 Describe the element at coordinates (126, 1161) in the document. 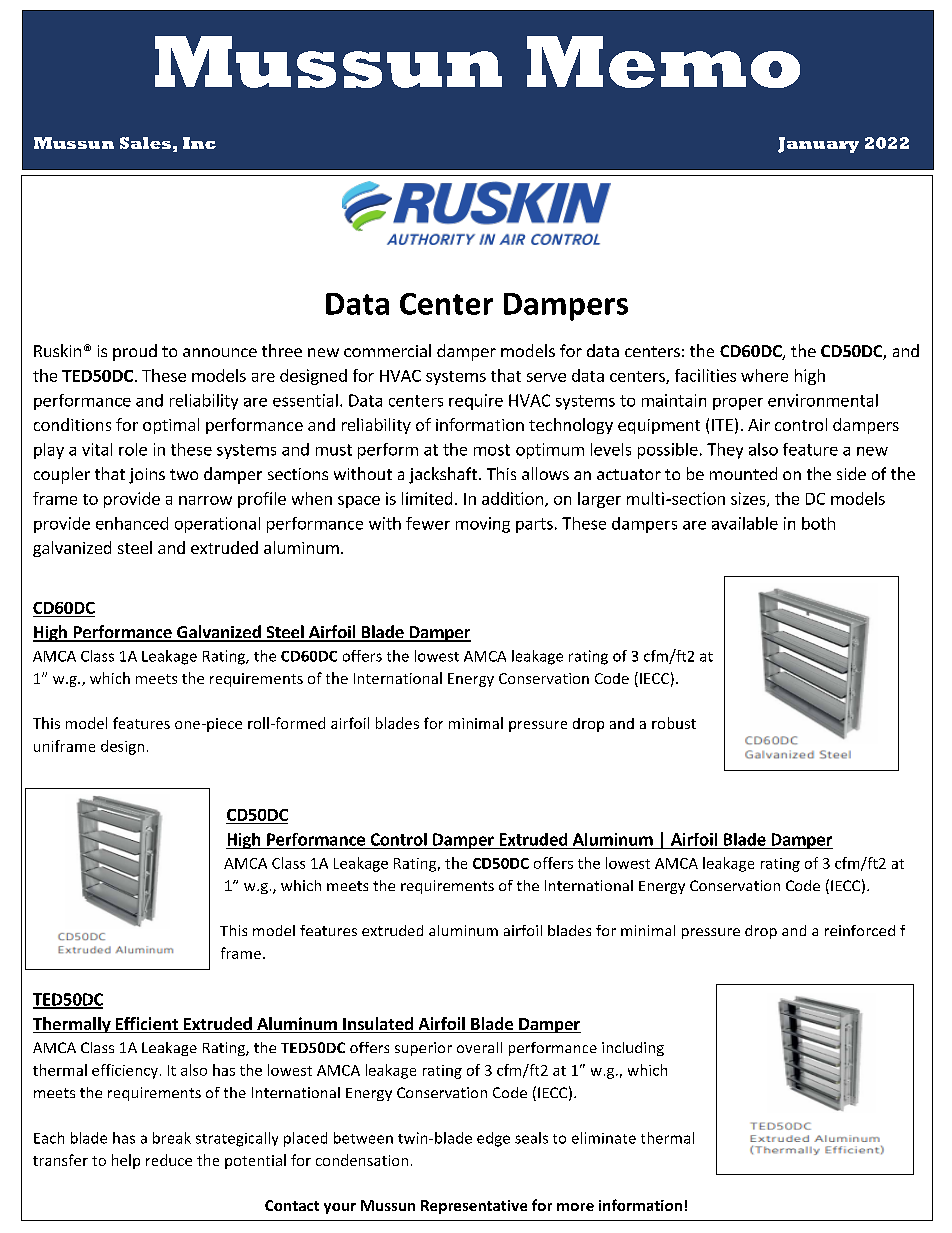

I see `help` at that location.
